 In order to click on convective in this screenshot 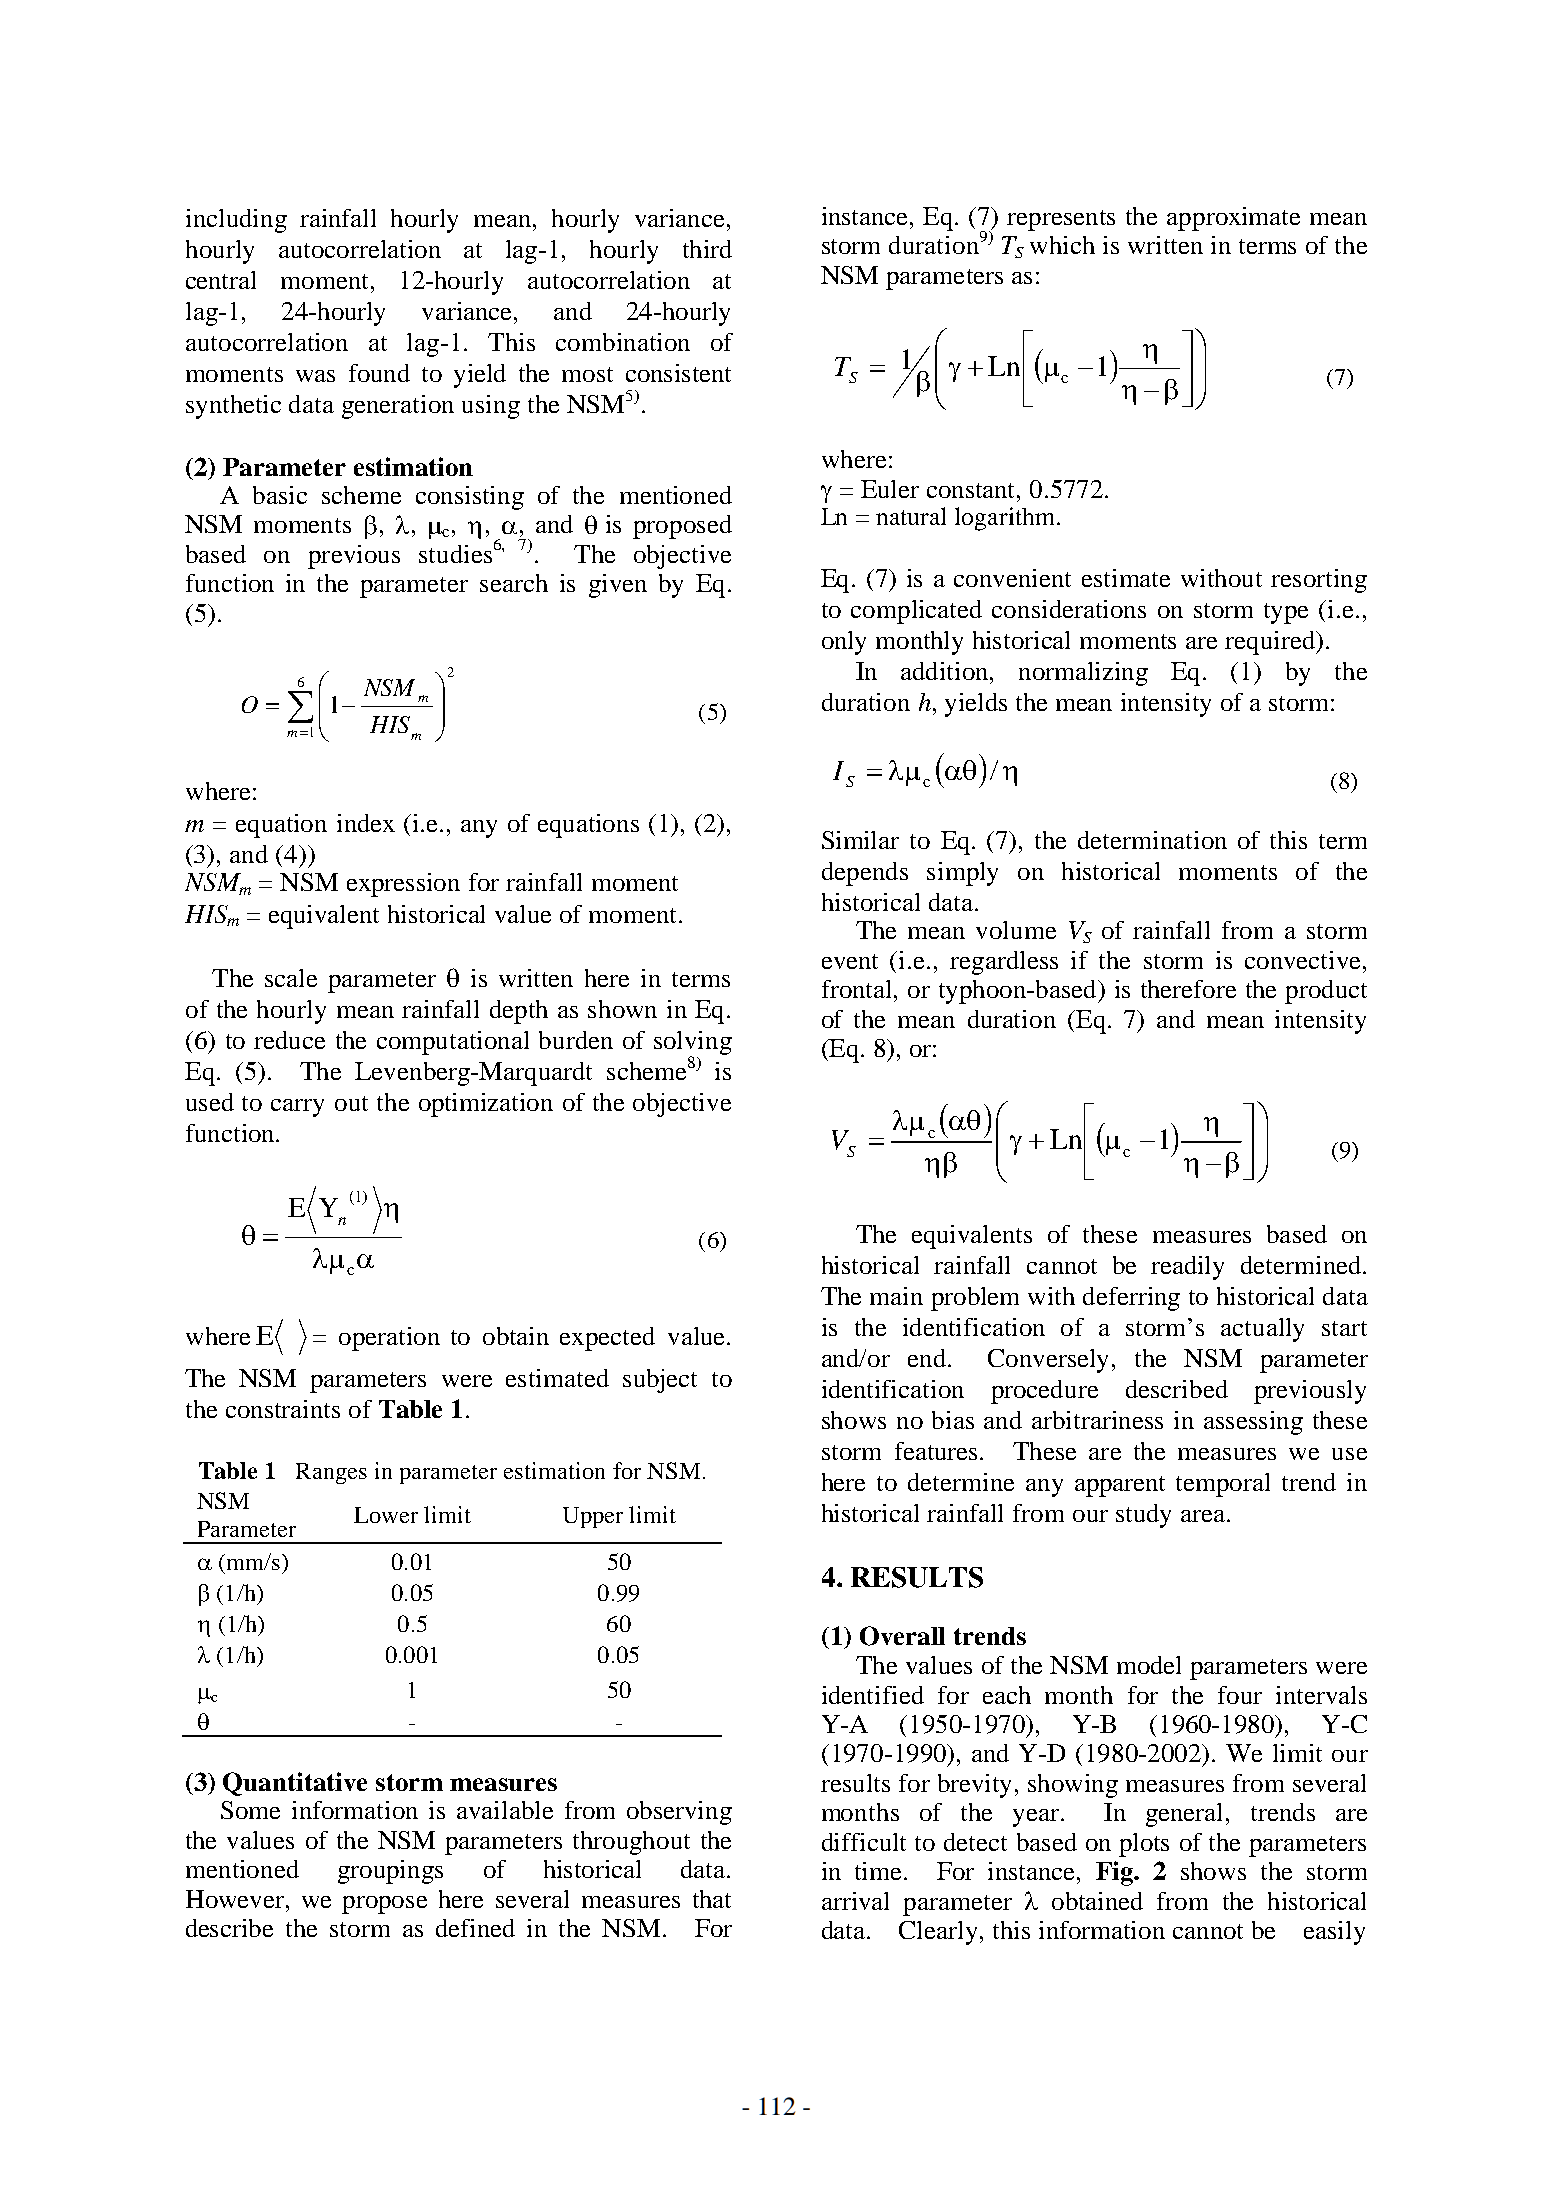, I will do `click(1302, 960)`.
